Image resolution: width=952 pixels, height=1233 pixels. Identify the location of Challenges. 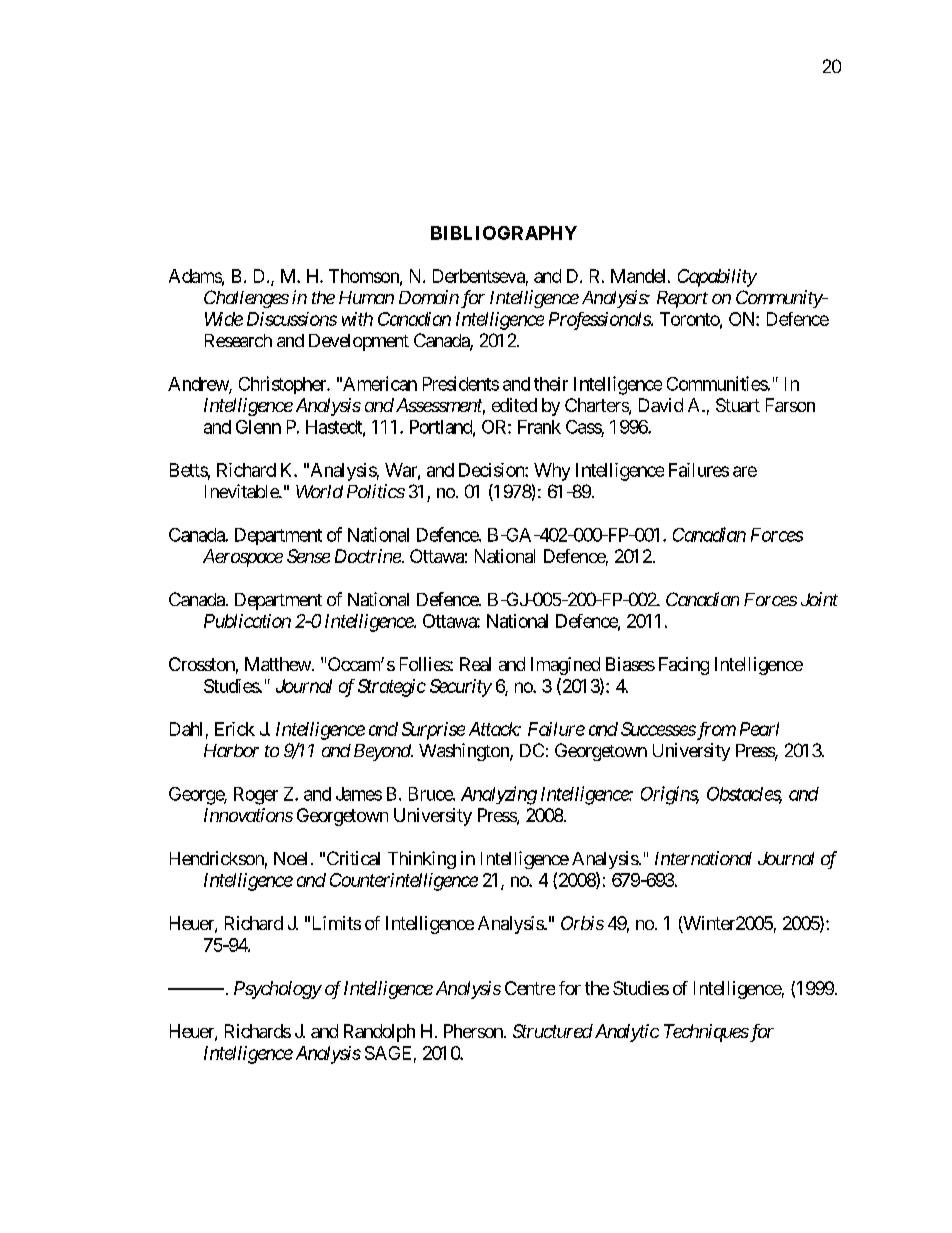
(246, 299).
